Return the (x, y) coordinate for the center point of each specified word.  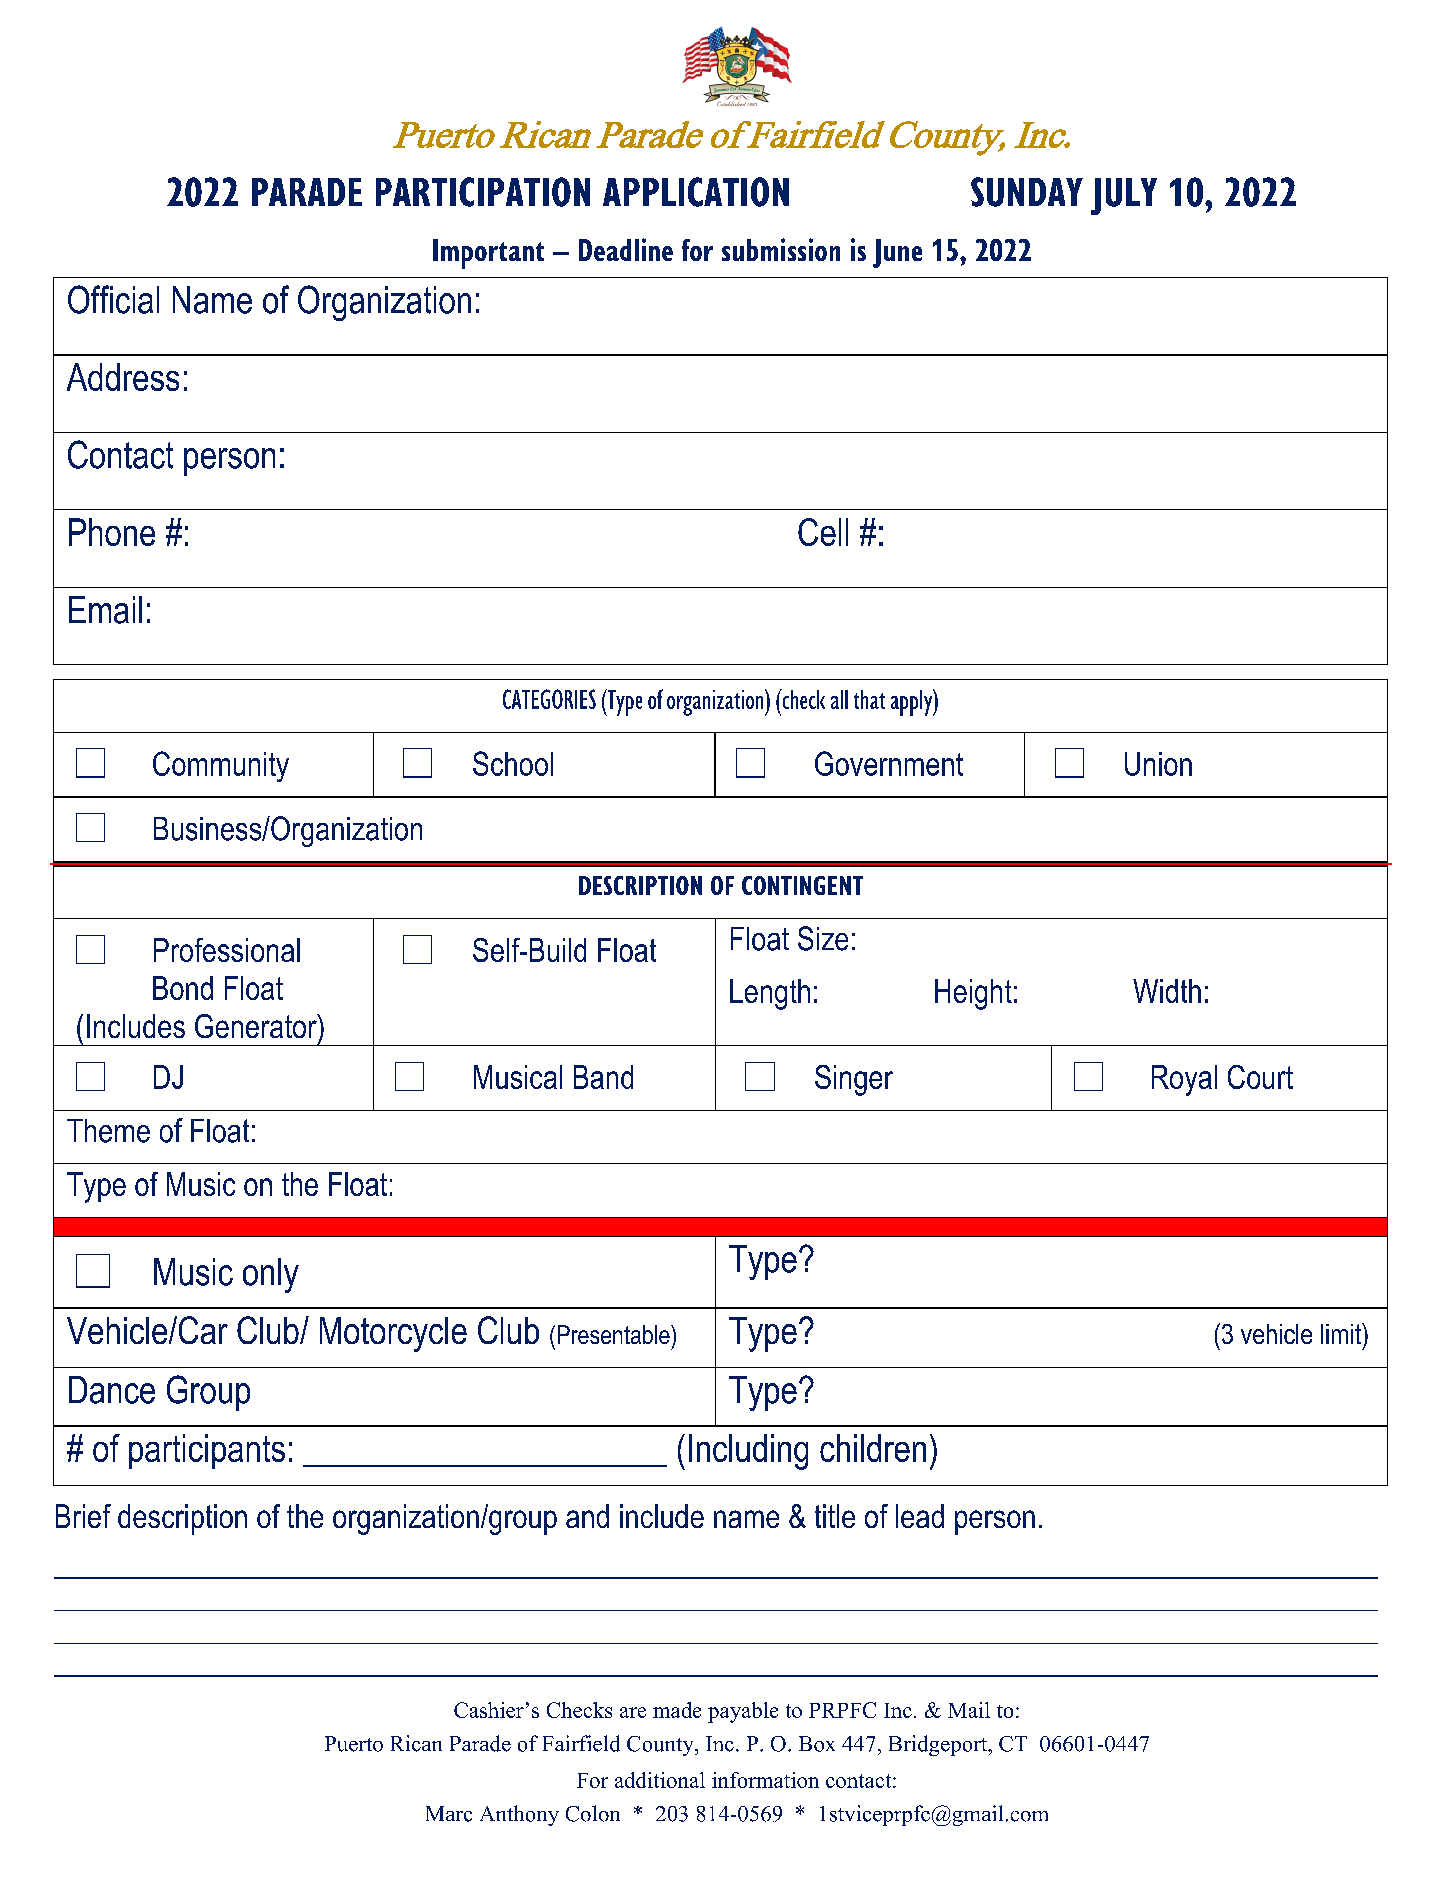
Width (1167, 991)
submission (781, 249)
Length (770, 994)
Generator (257, 1026)
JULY (1124, 196)
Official (113, 299)
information (765, 1780)
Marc (449, 1814)
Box (817, 1744)
